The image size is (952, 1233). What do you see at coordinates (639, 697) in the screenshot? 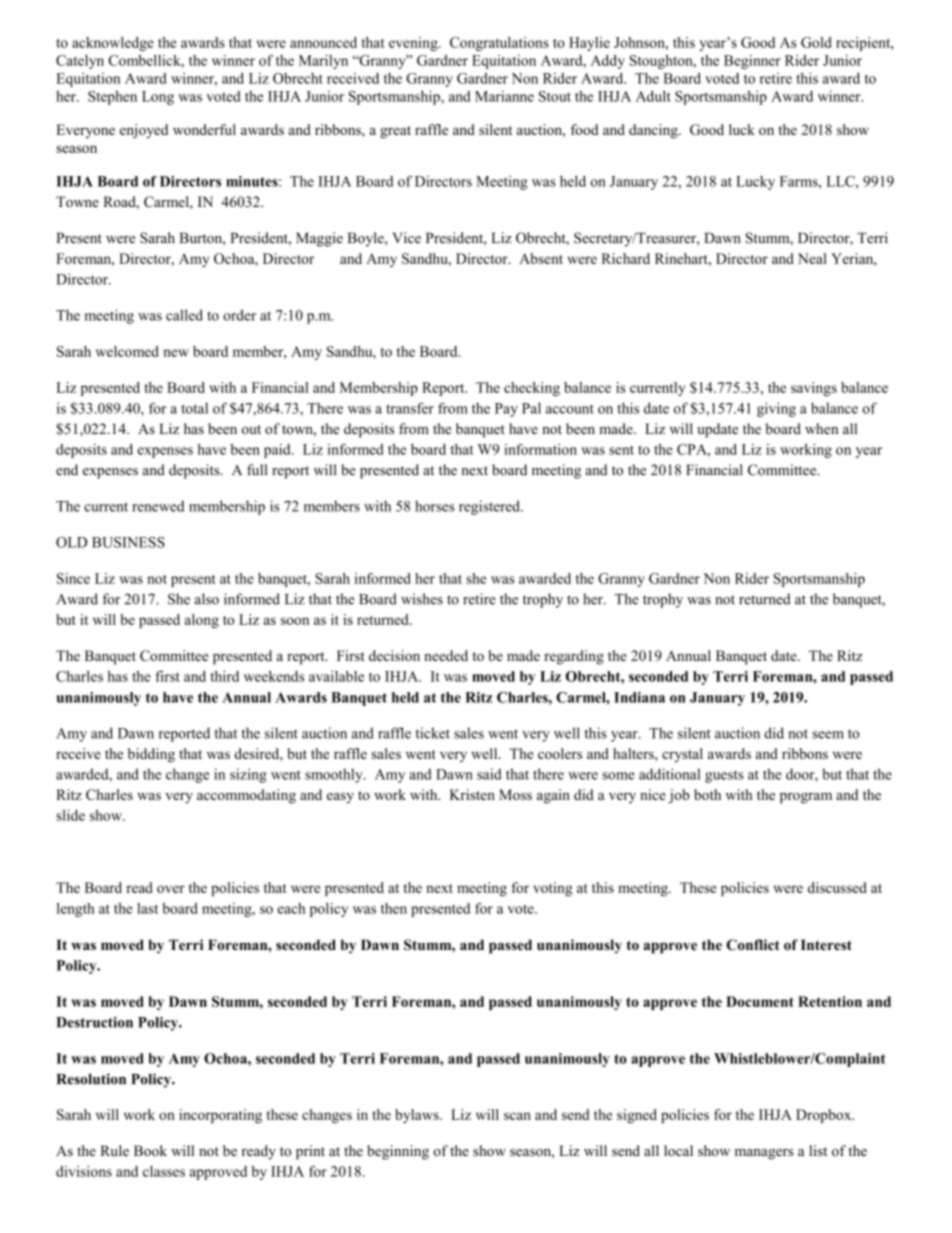
I see `Indiana` at bounding box center [639, 697].
